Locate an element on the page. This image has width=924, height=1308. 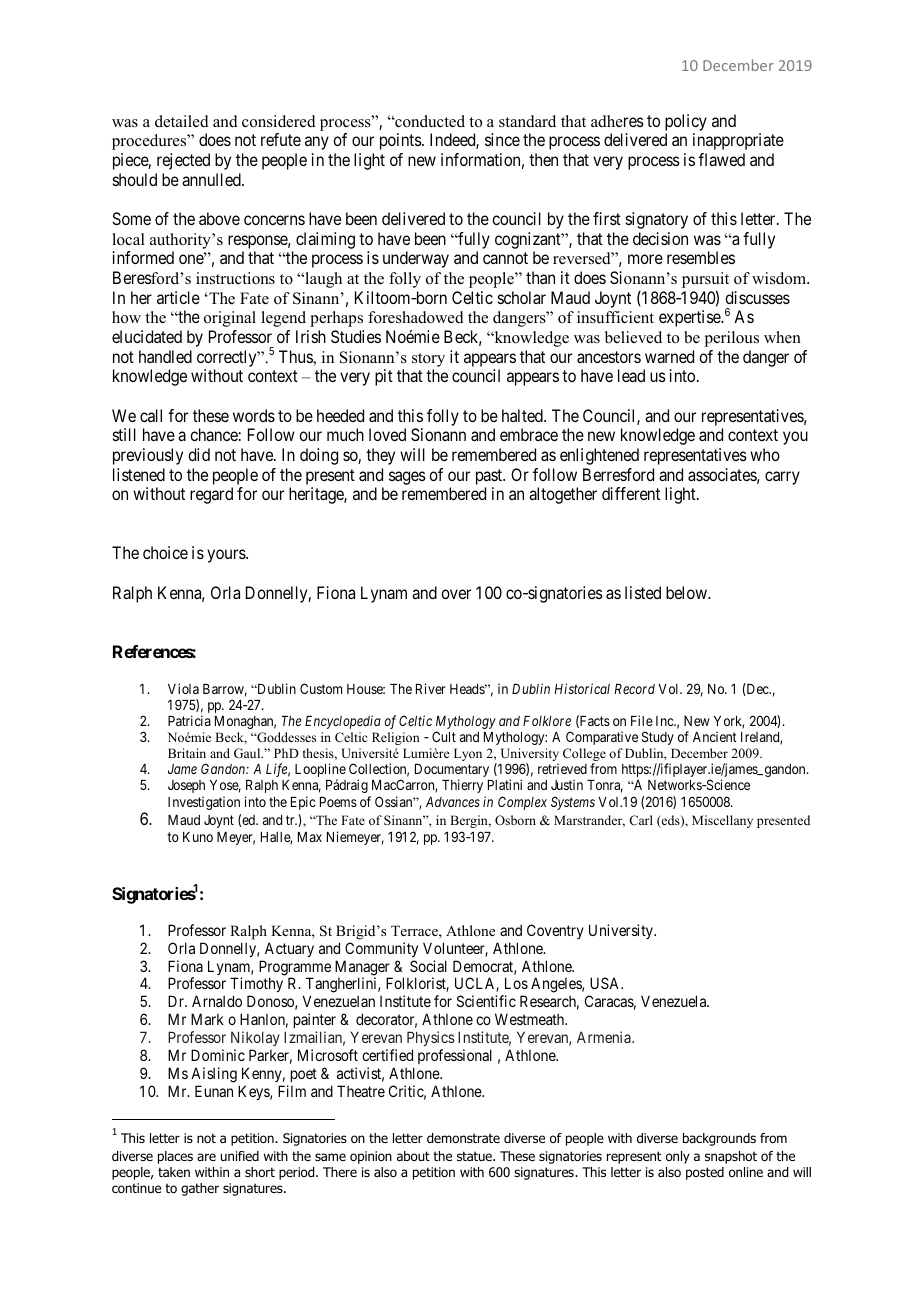
flawed is located at coordinates (721, 159).
